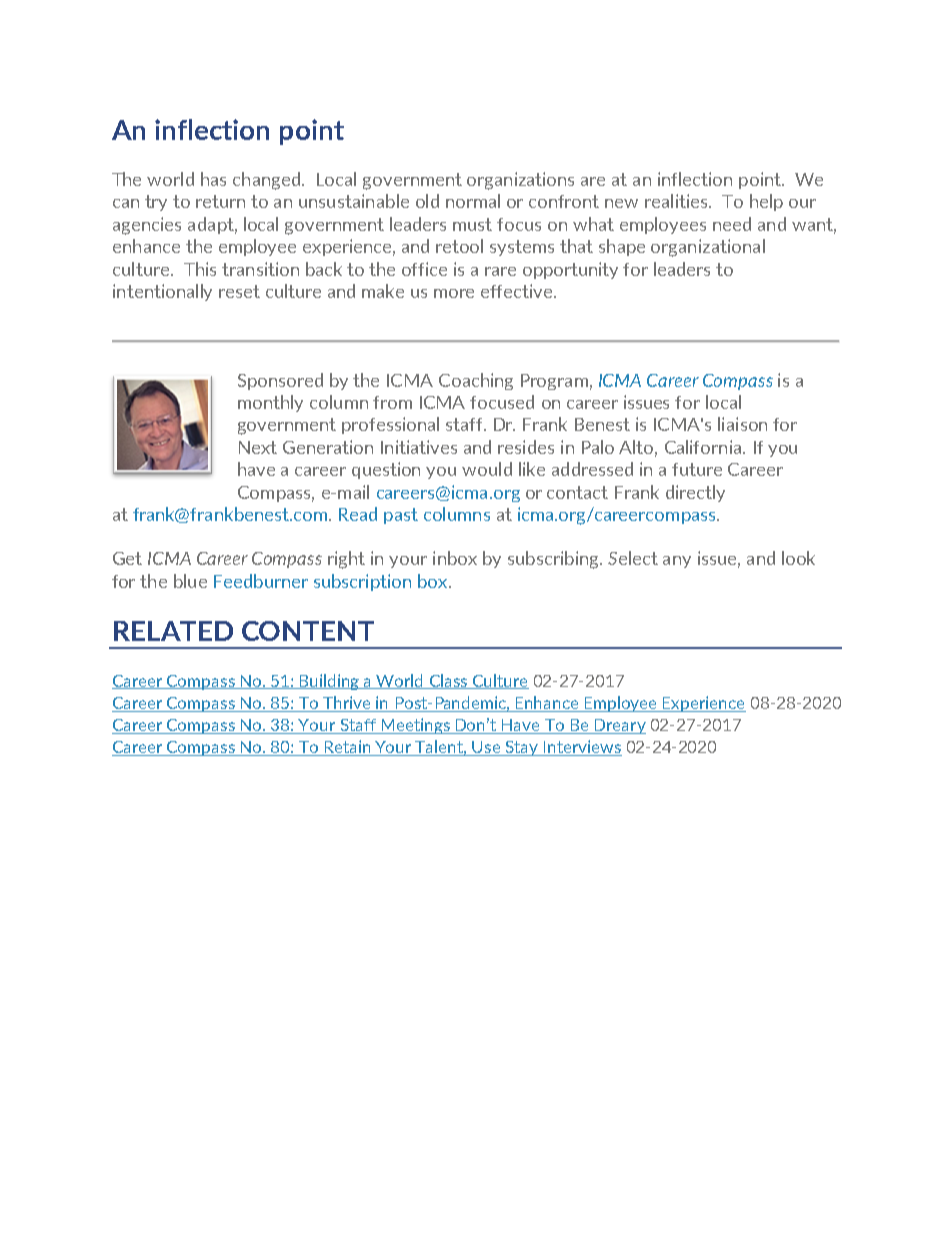  I want to click on inbox, so click(455, 558).
